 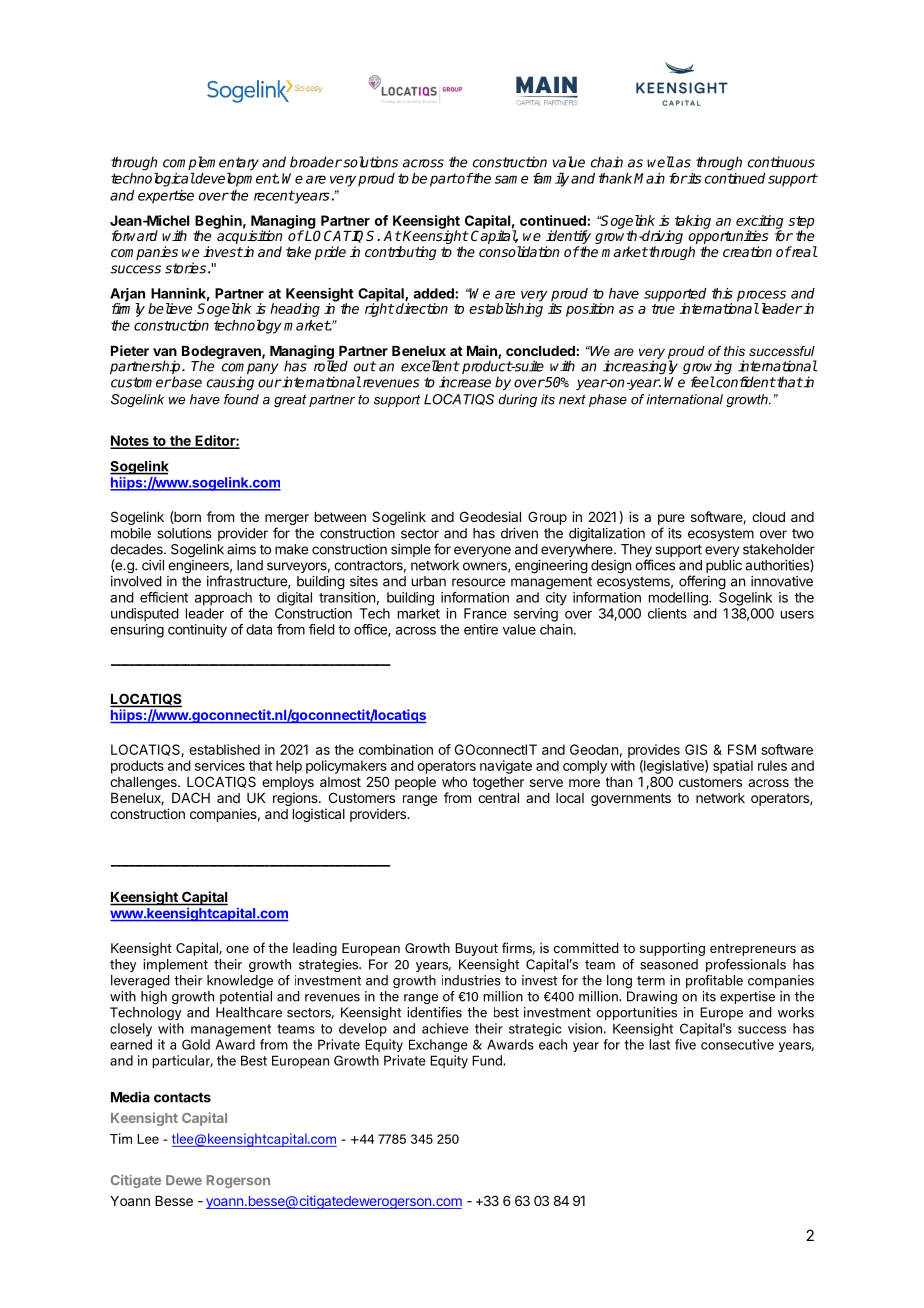 What do you see at coordinates (182, 1097) in the page?
I see `contacts` at bounding box center [182, 1097].
